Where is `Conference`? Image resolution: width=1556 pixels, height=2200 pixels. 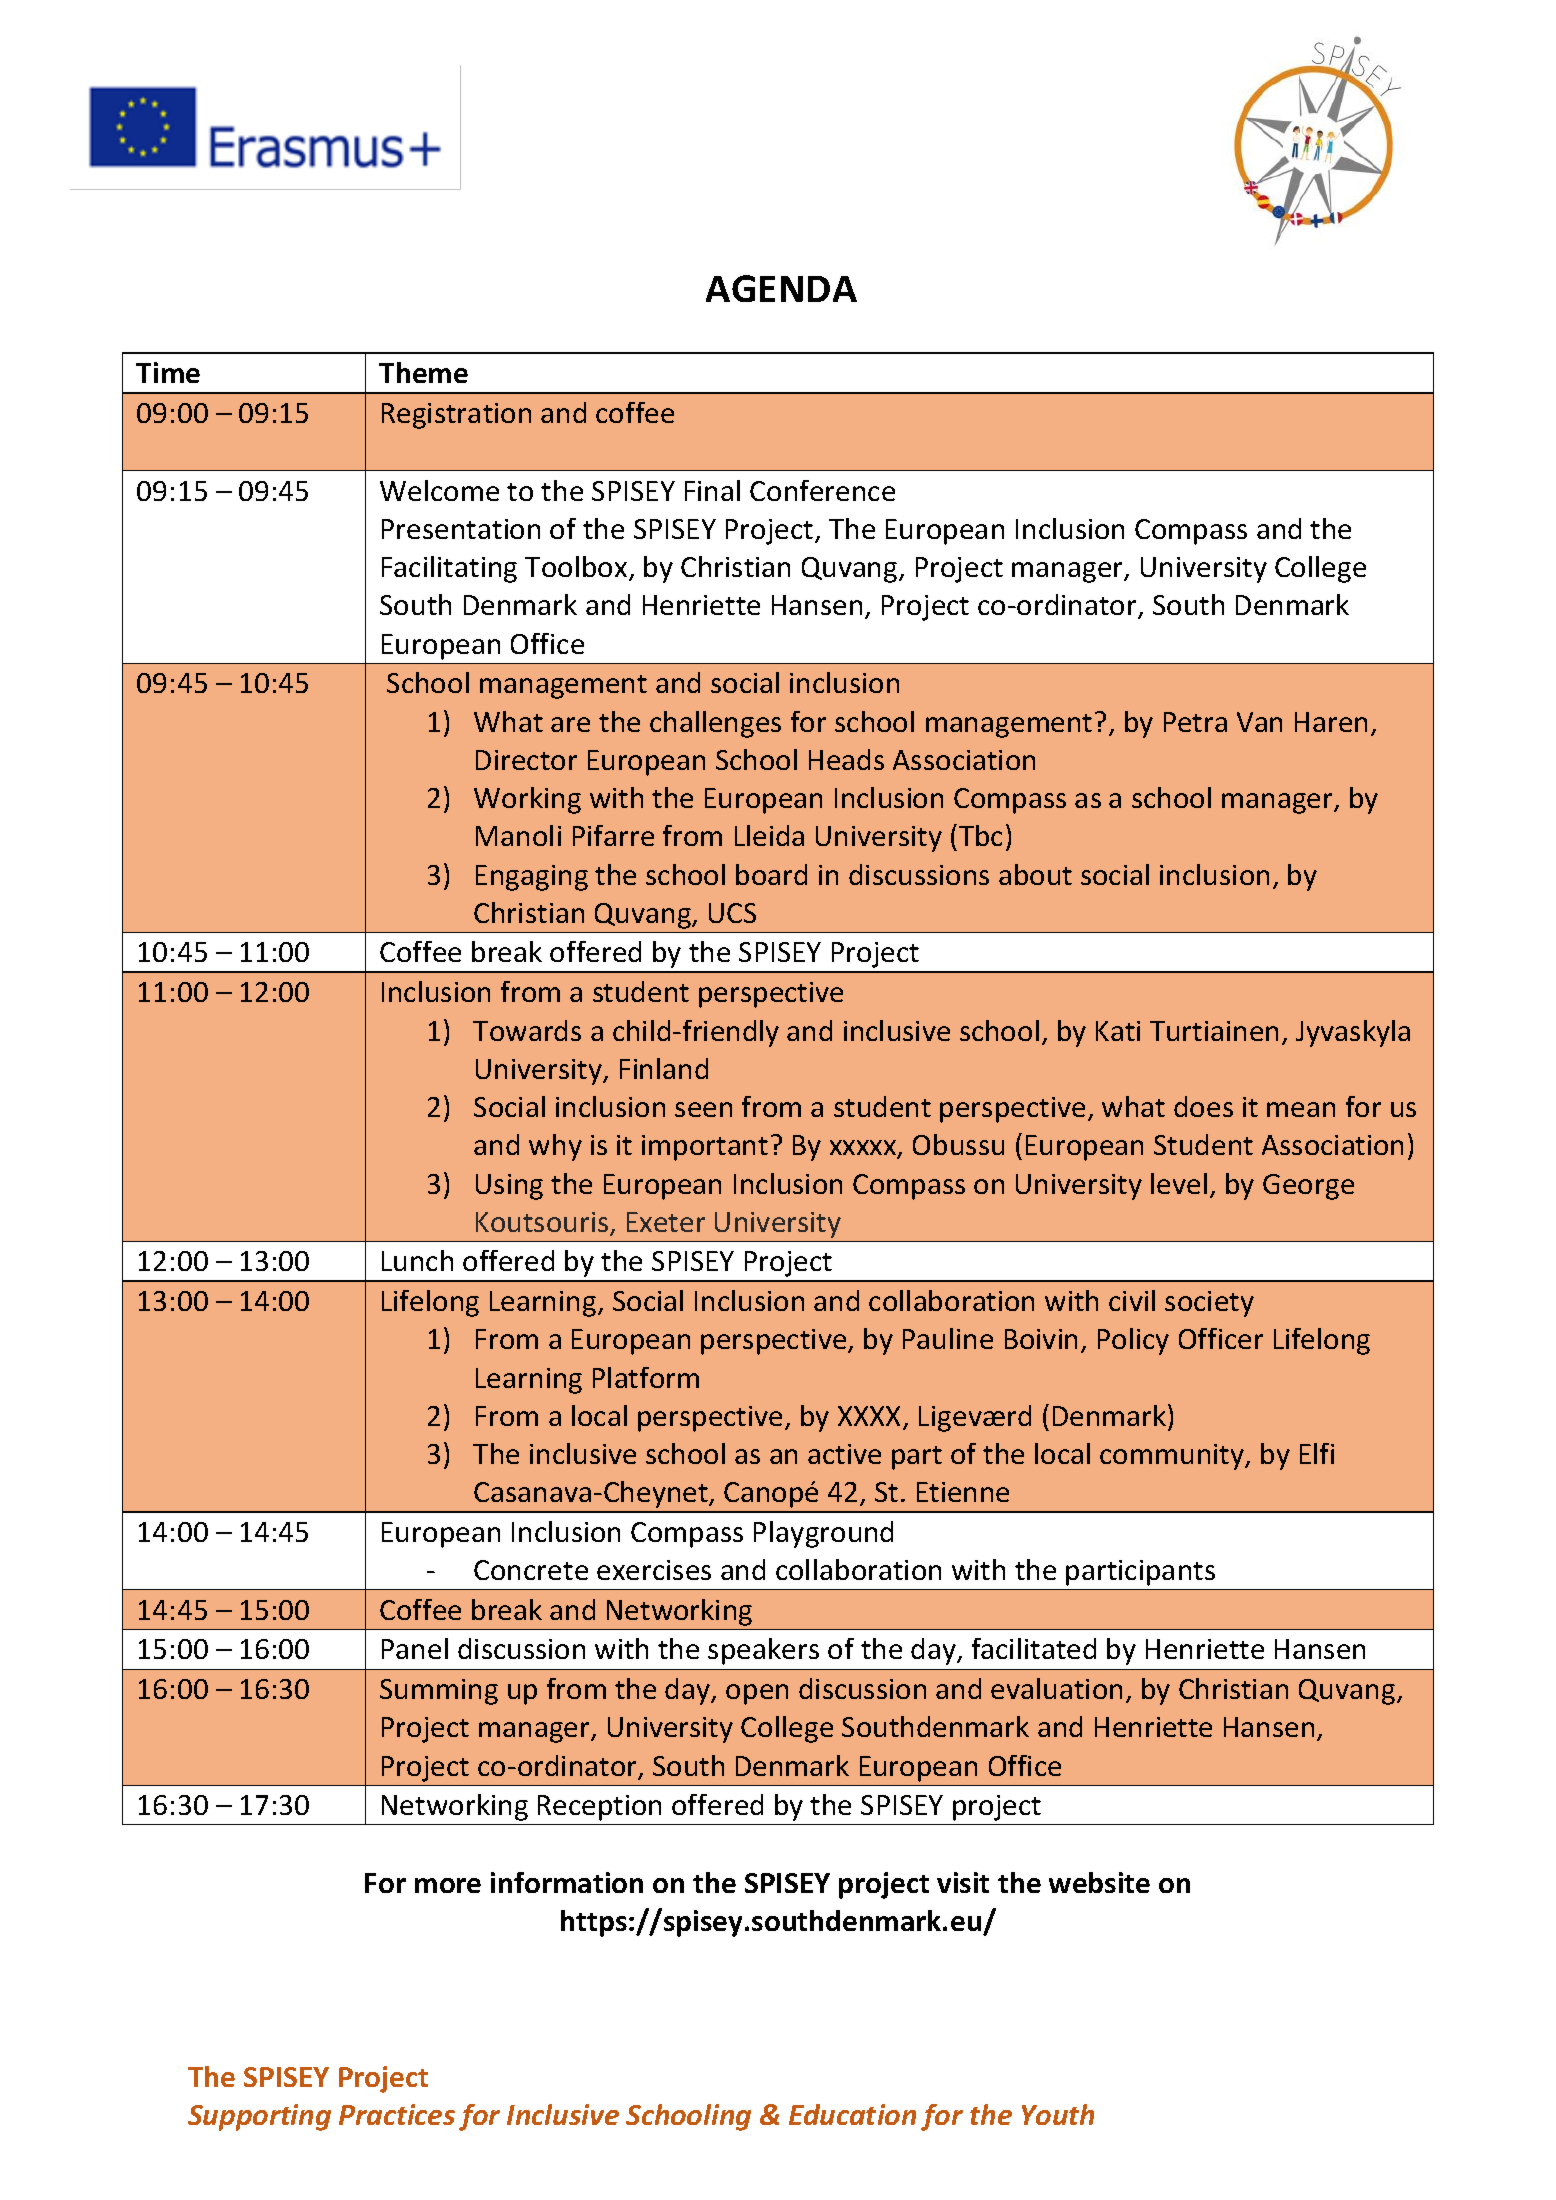 Conference is located at coordinates (822, 490).
